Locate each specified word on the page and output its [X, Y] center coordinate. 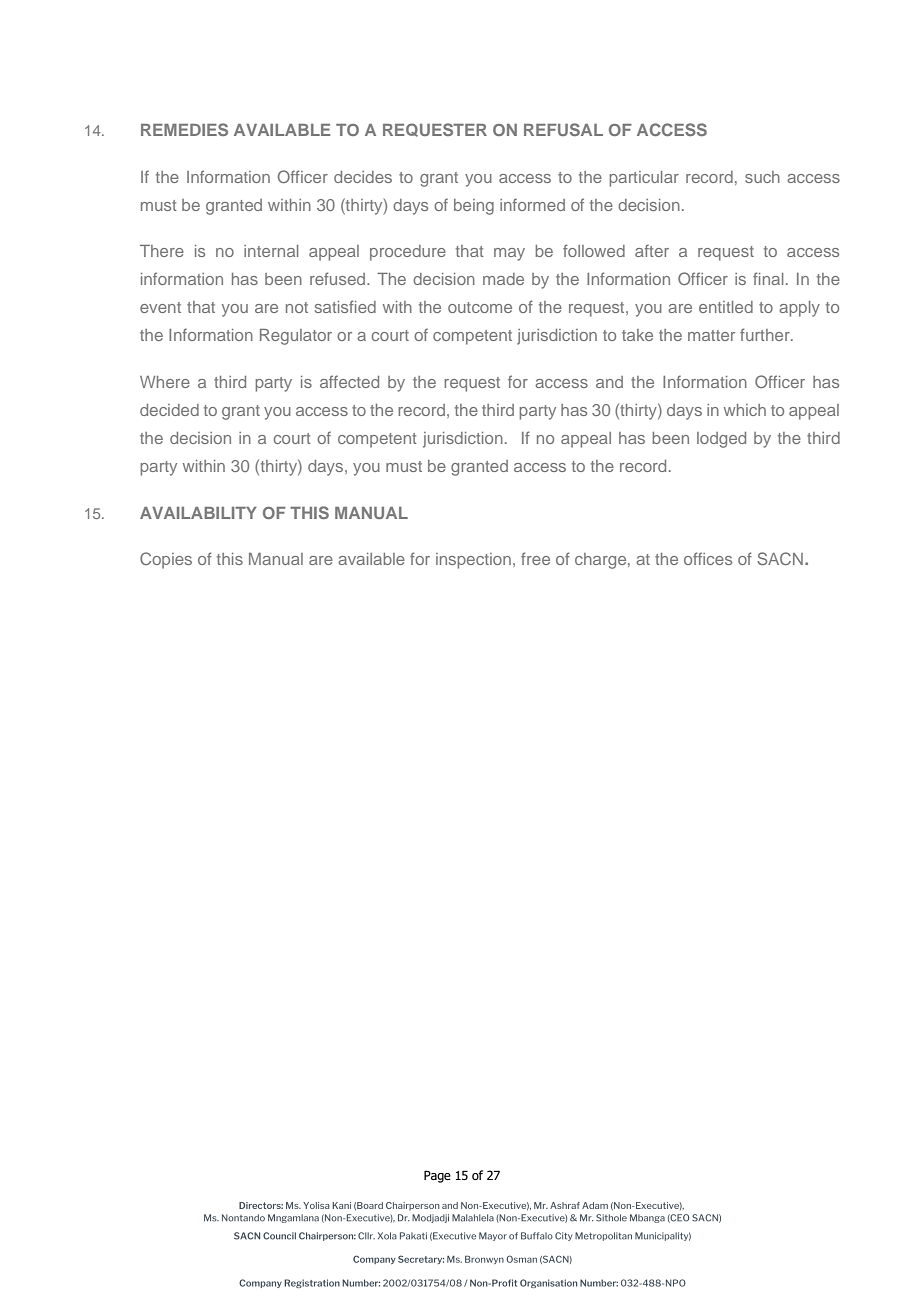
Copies [166, 560]
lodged [721, 440]
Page [437, 1176]
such [762, 177]
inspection [473, 561]
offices [708, 558]
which [745, 410]
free [535, 558]
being [474, 207]
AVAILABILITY [198, 513]
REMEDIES [184, 129]
